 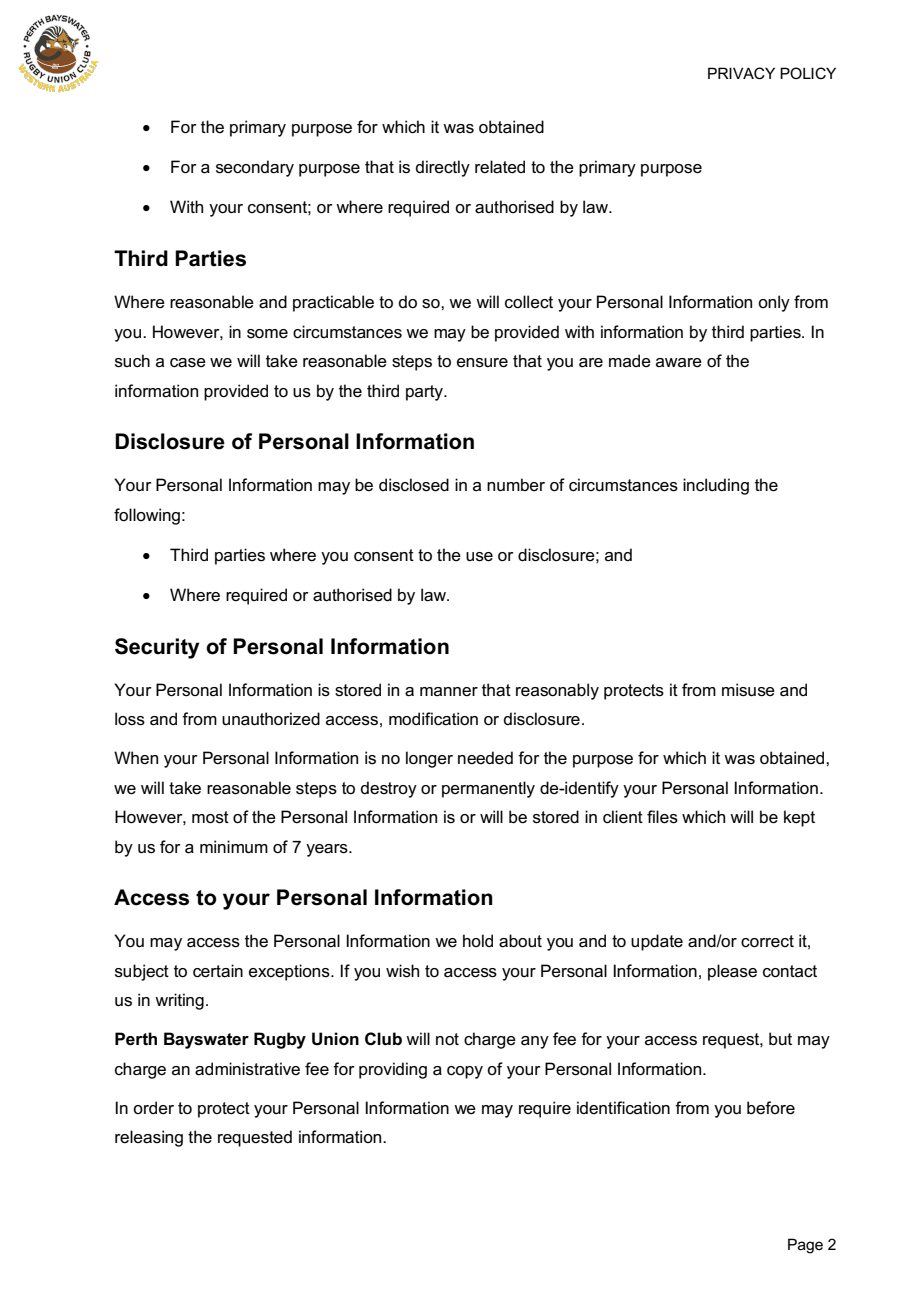 What do you see at coordinates (255, 168) in the image?
I see `secondary` at bounding box center [255, 168].
